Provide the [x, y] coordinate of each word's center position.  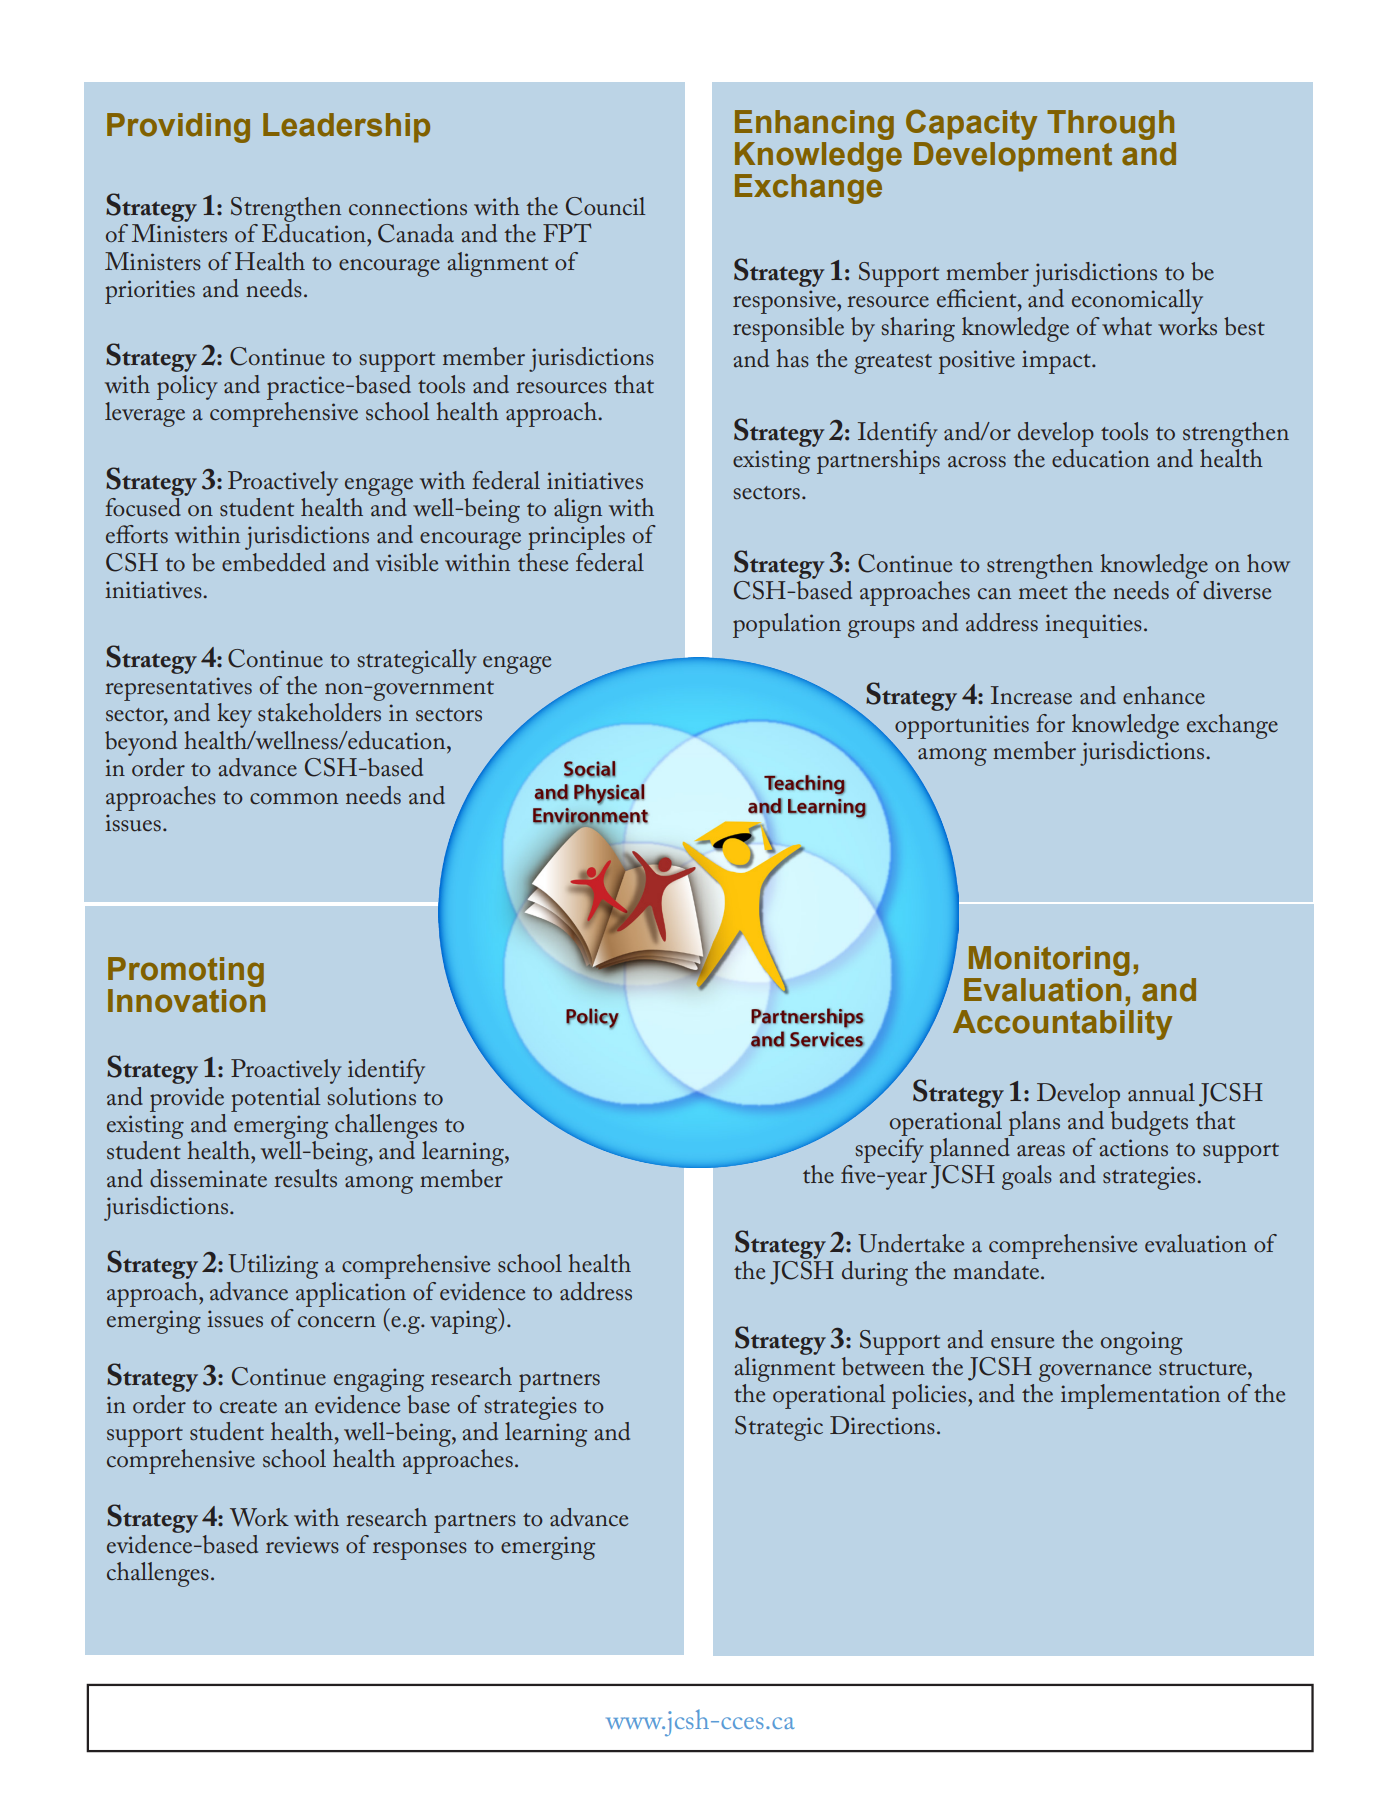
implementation [1140, 1396]
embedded [274, 562]
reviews [302, 1545]
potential [275, 1099]
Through [1110, 125]
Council [605, 206]
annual [1161, 1092]
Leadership [346, 128]
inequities [1093, 626]
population [787, 625]
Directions [882, 1425]
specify [889, 1149]
